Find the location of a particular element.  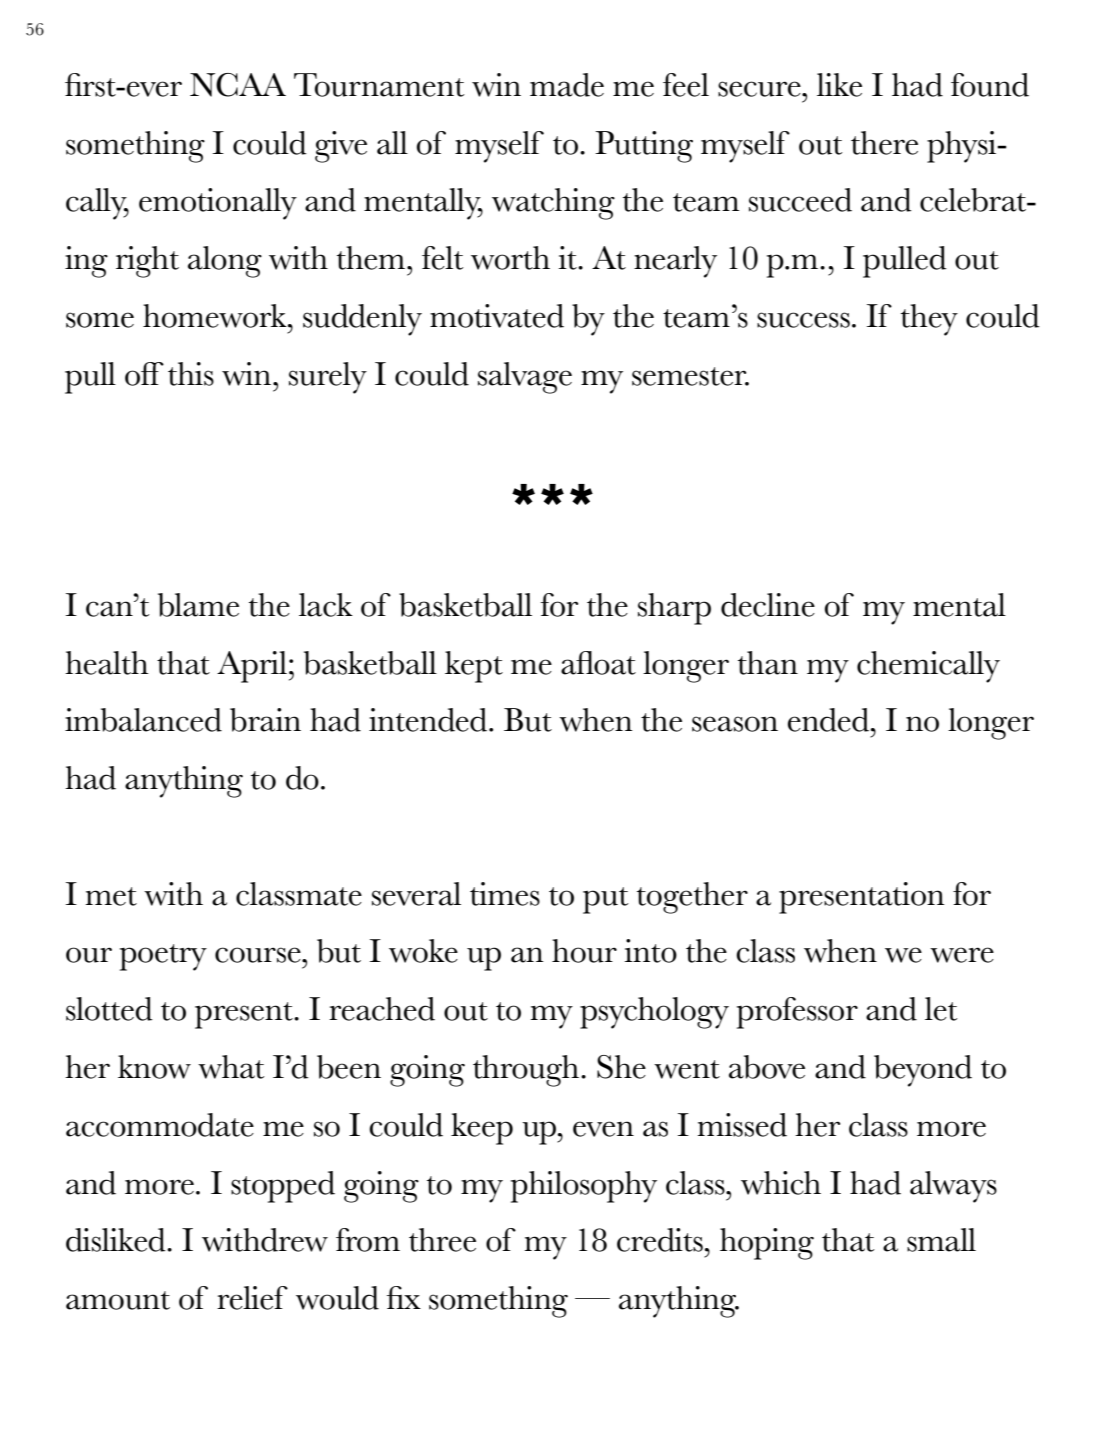

decline is located at coordinates (768, 605).
